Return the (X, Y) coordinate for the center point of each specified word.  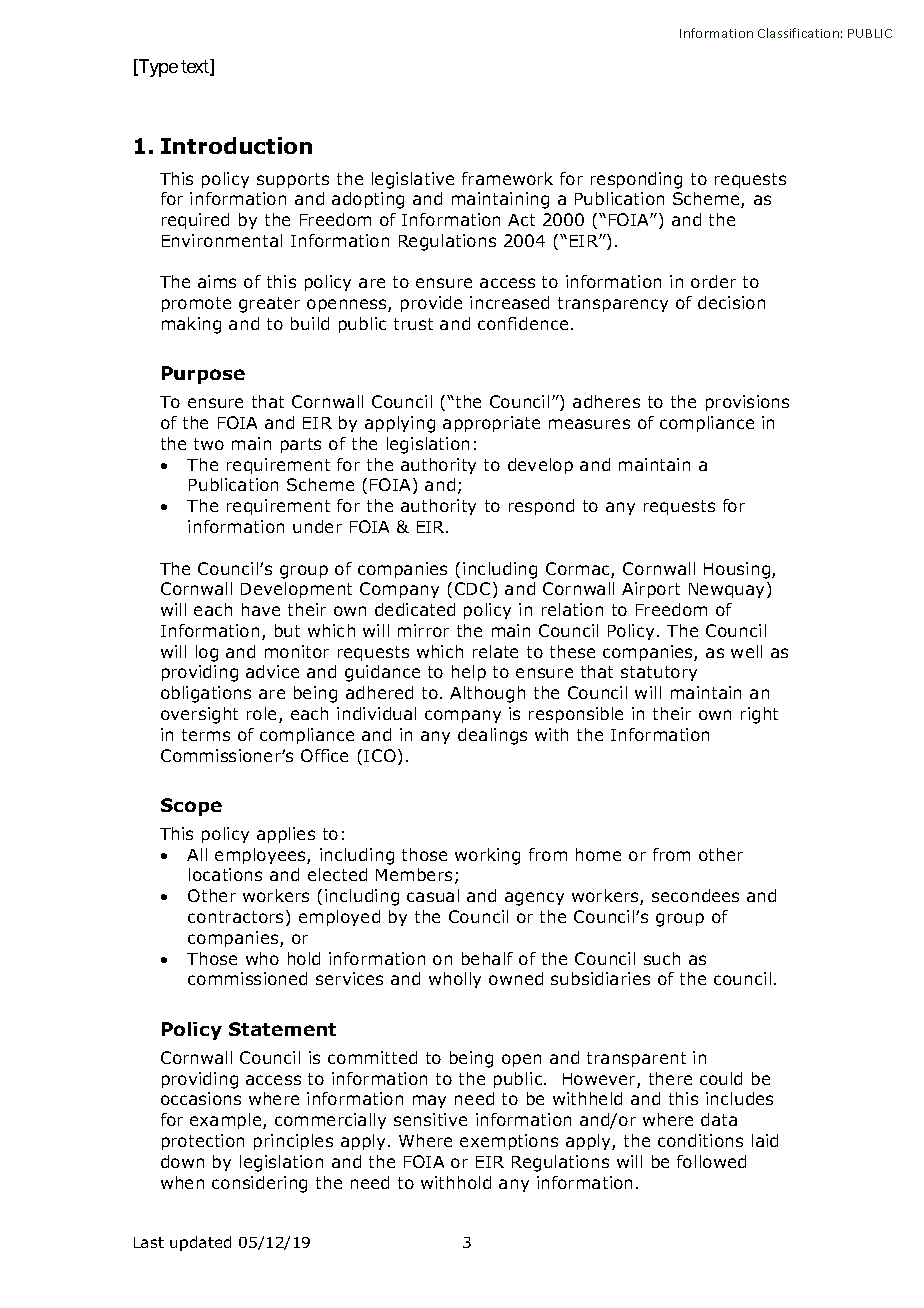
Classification (798, 33)
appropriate (491, 424)
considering (259, 1184)
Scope (191, 807)
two (209, 444)
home (598, 854)
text (196, 68)
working (487, 856)
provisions (747, 403)
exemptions (509, 1142)
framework (507, 178)
